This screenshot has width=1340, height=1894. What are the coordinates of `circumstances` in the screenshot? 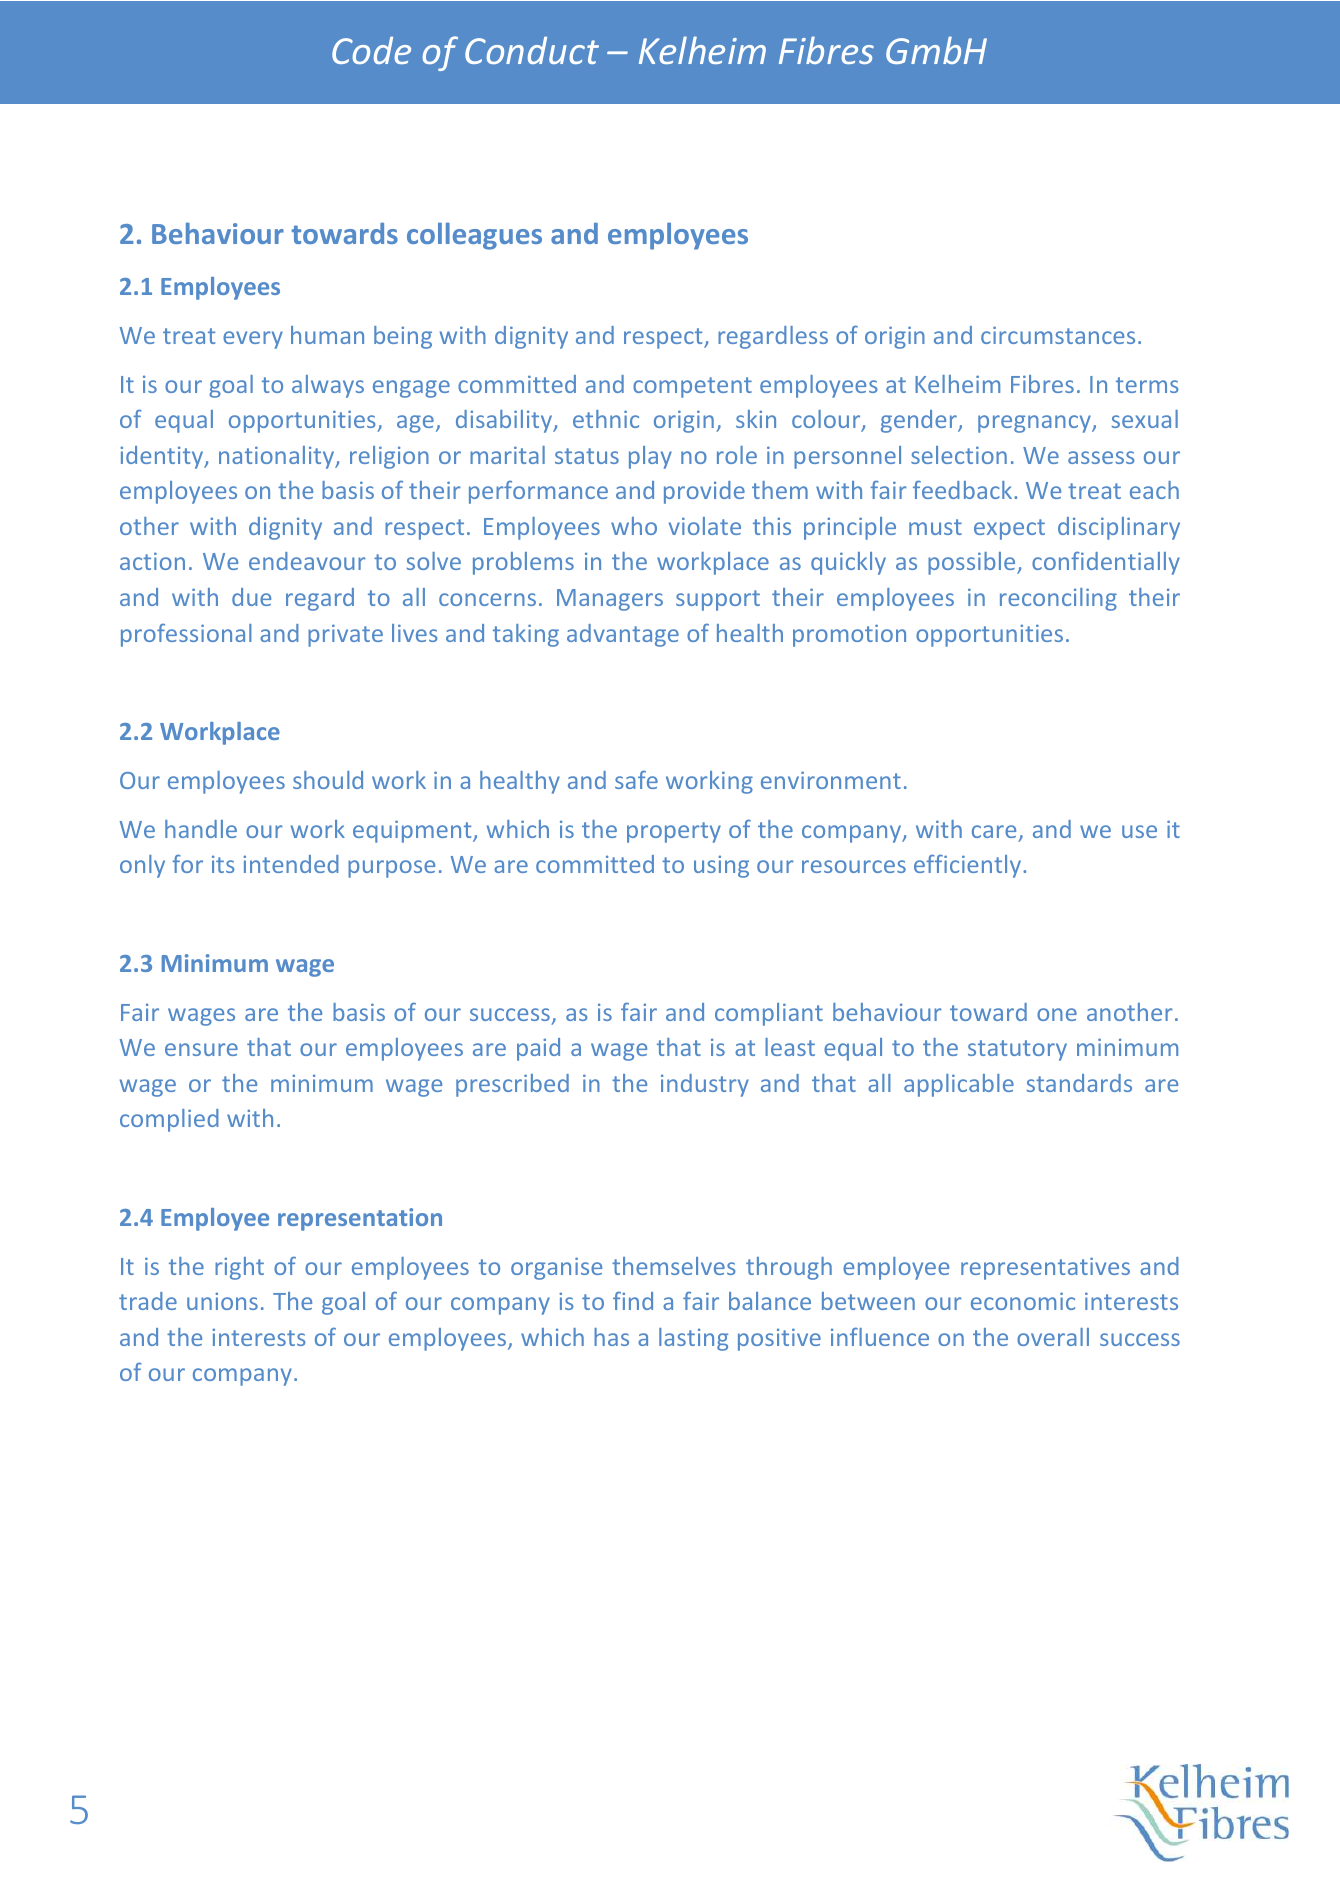 It's located at (1058, 335).
